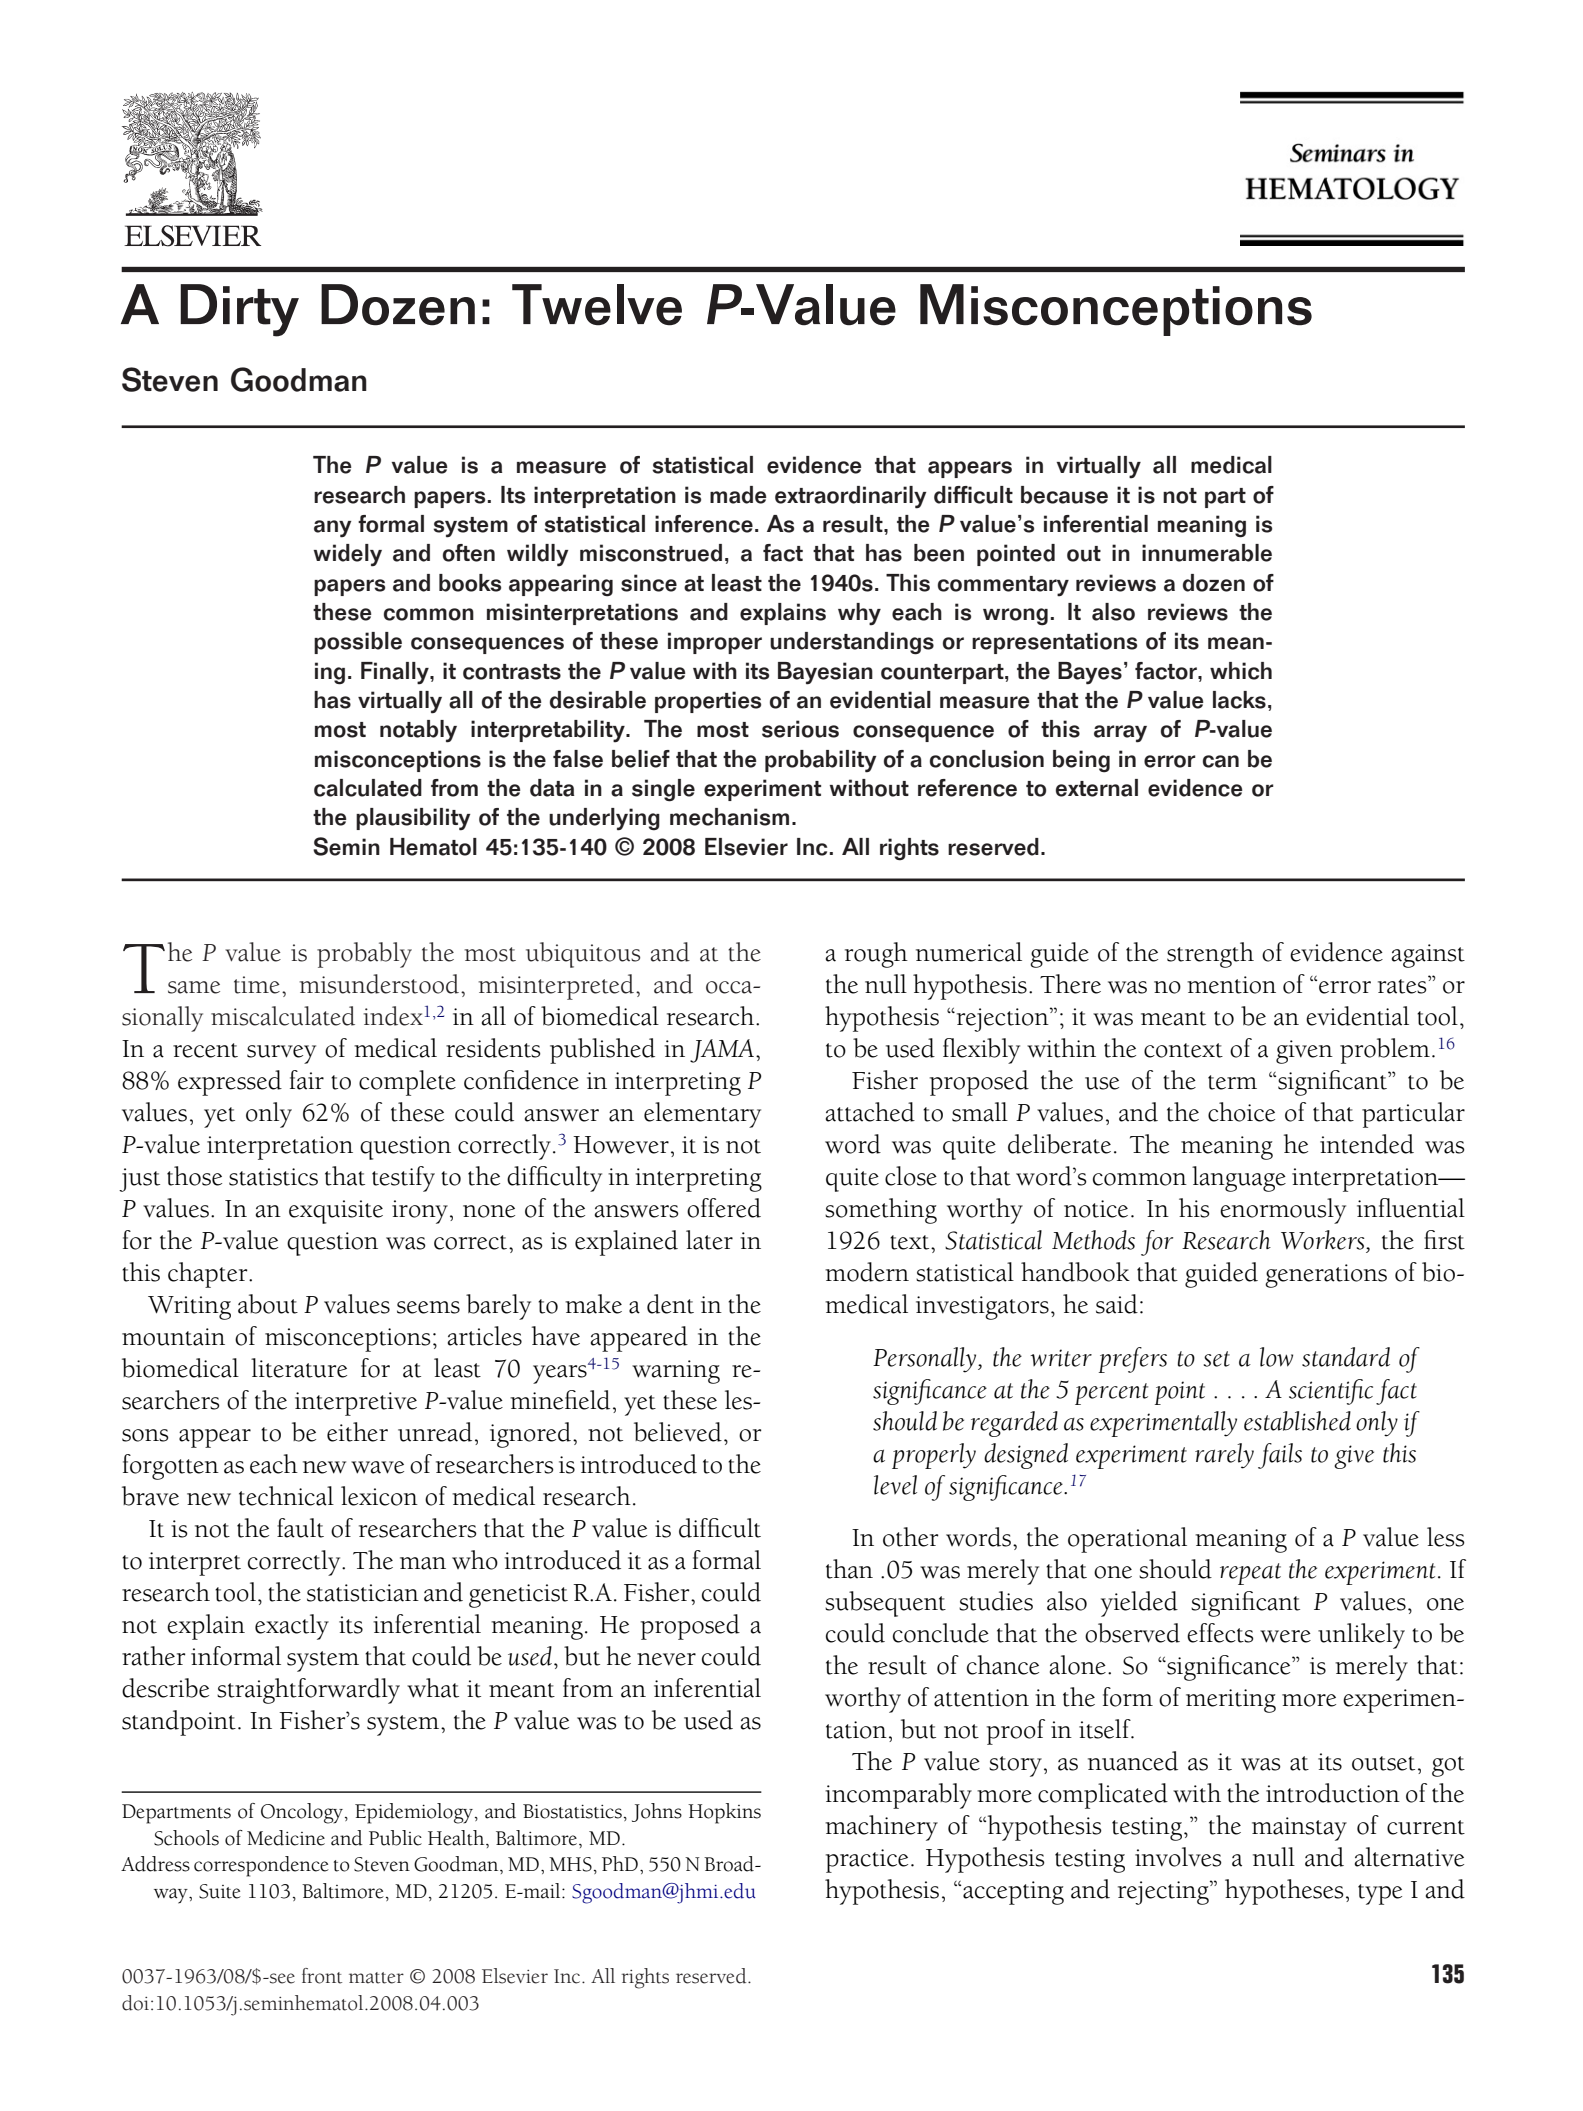 The width and height of the page is (1583, 2111). Describe the element at coordinates (257, 985) in the page. I see `time` at that location.
